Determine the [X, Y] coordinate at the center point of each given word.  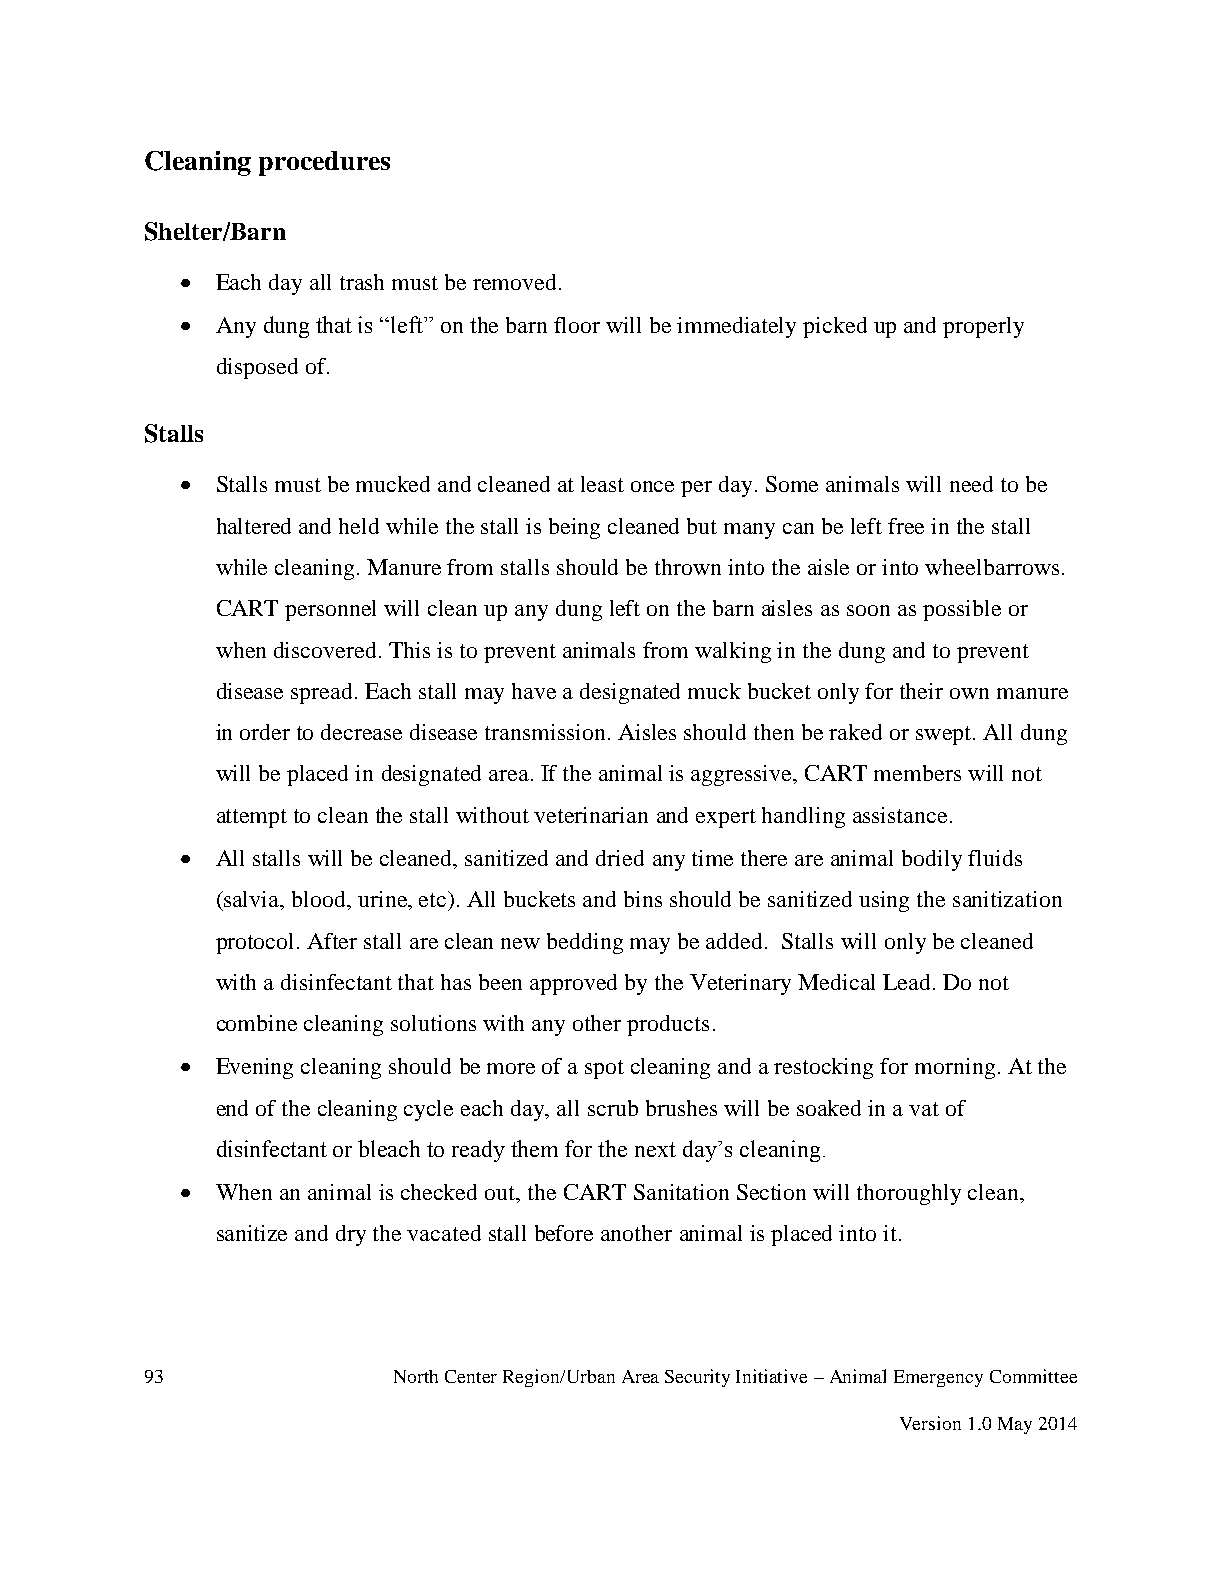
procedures [324, 163]
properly [983, 327]
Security [697, 1378]
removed [516, 282]
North [416, 1376]
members [917, 773]
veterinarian [591, 815]
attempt [252, 818]
